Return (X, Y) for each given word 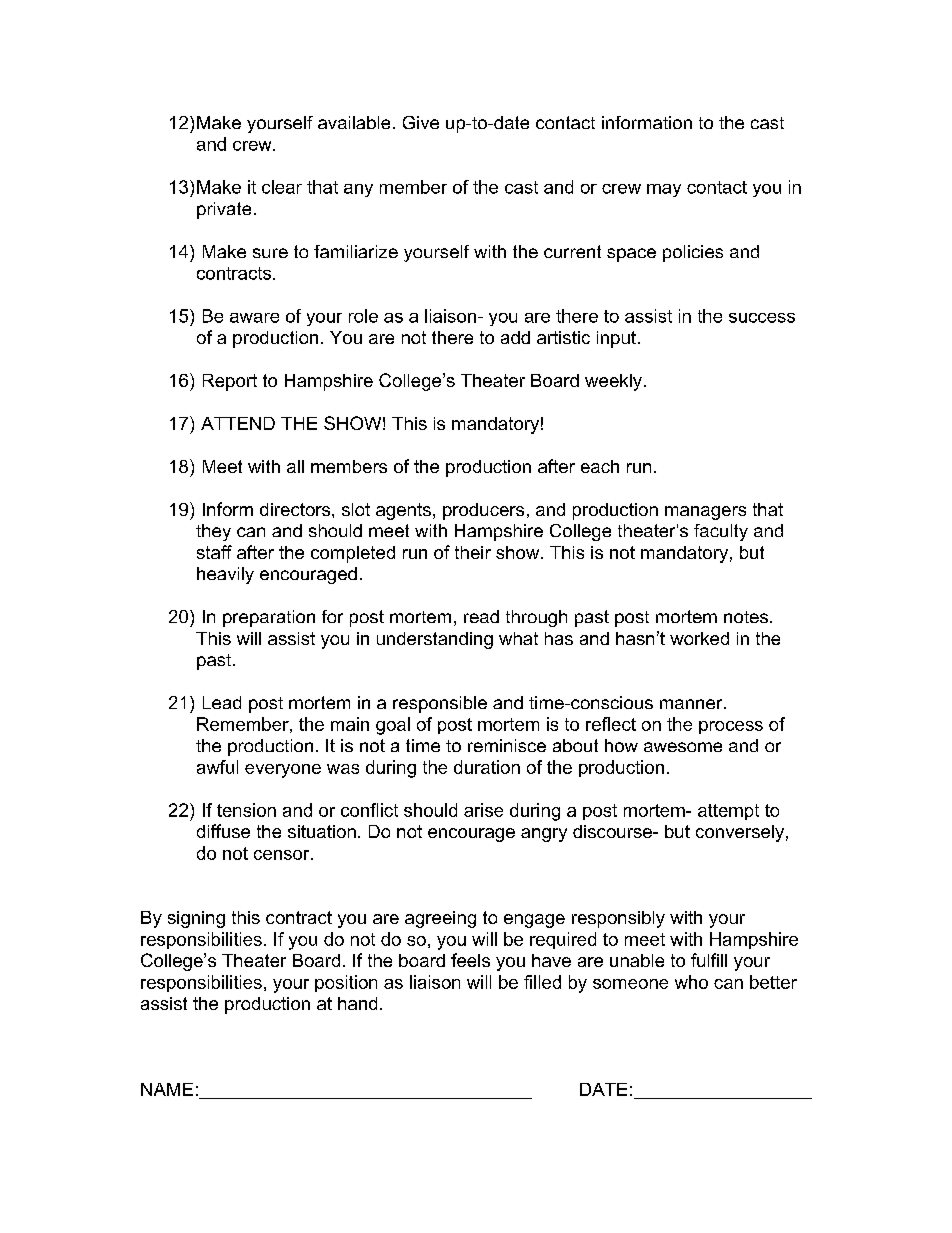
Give (421, 122)
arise (483, 810)
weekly (613, 382)
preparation (269, 618)
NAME (167, 1089)
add (515, 337)
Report (230, 382)
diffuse (223, 831)
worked (699, 638)
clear (282, 187)
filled (542, 982)
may (664, 190)
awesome (683, 747)
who (691, 982)
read (481, 616)
